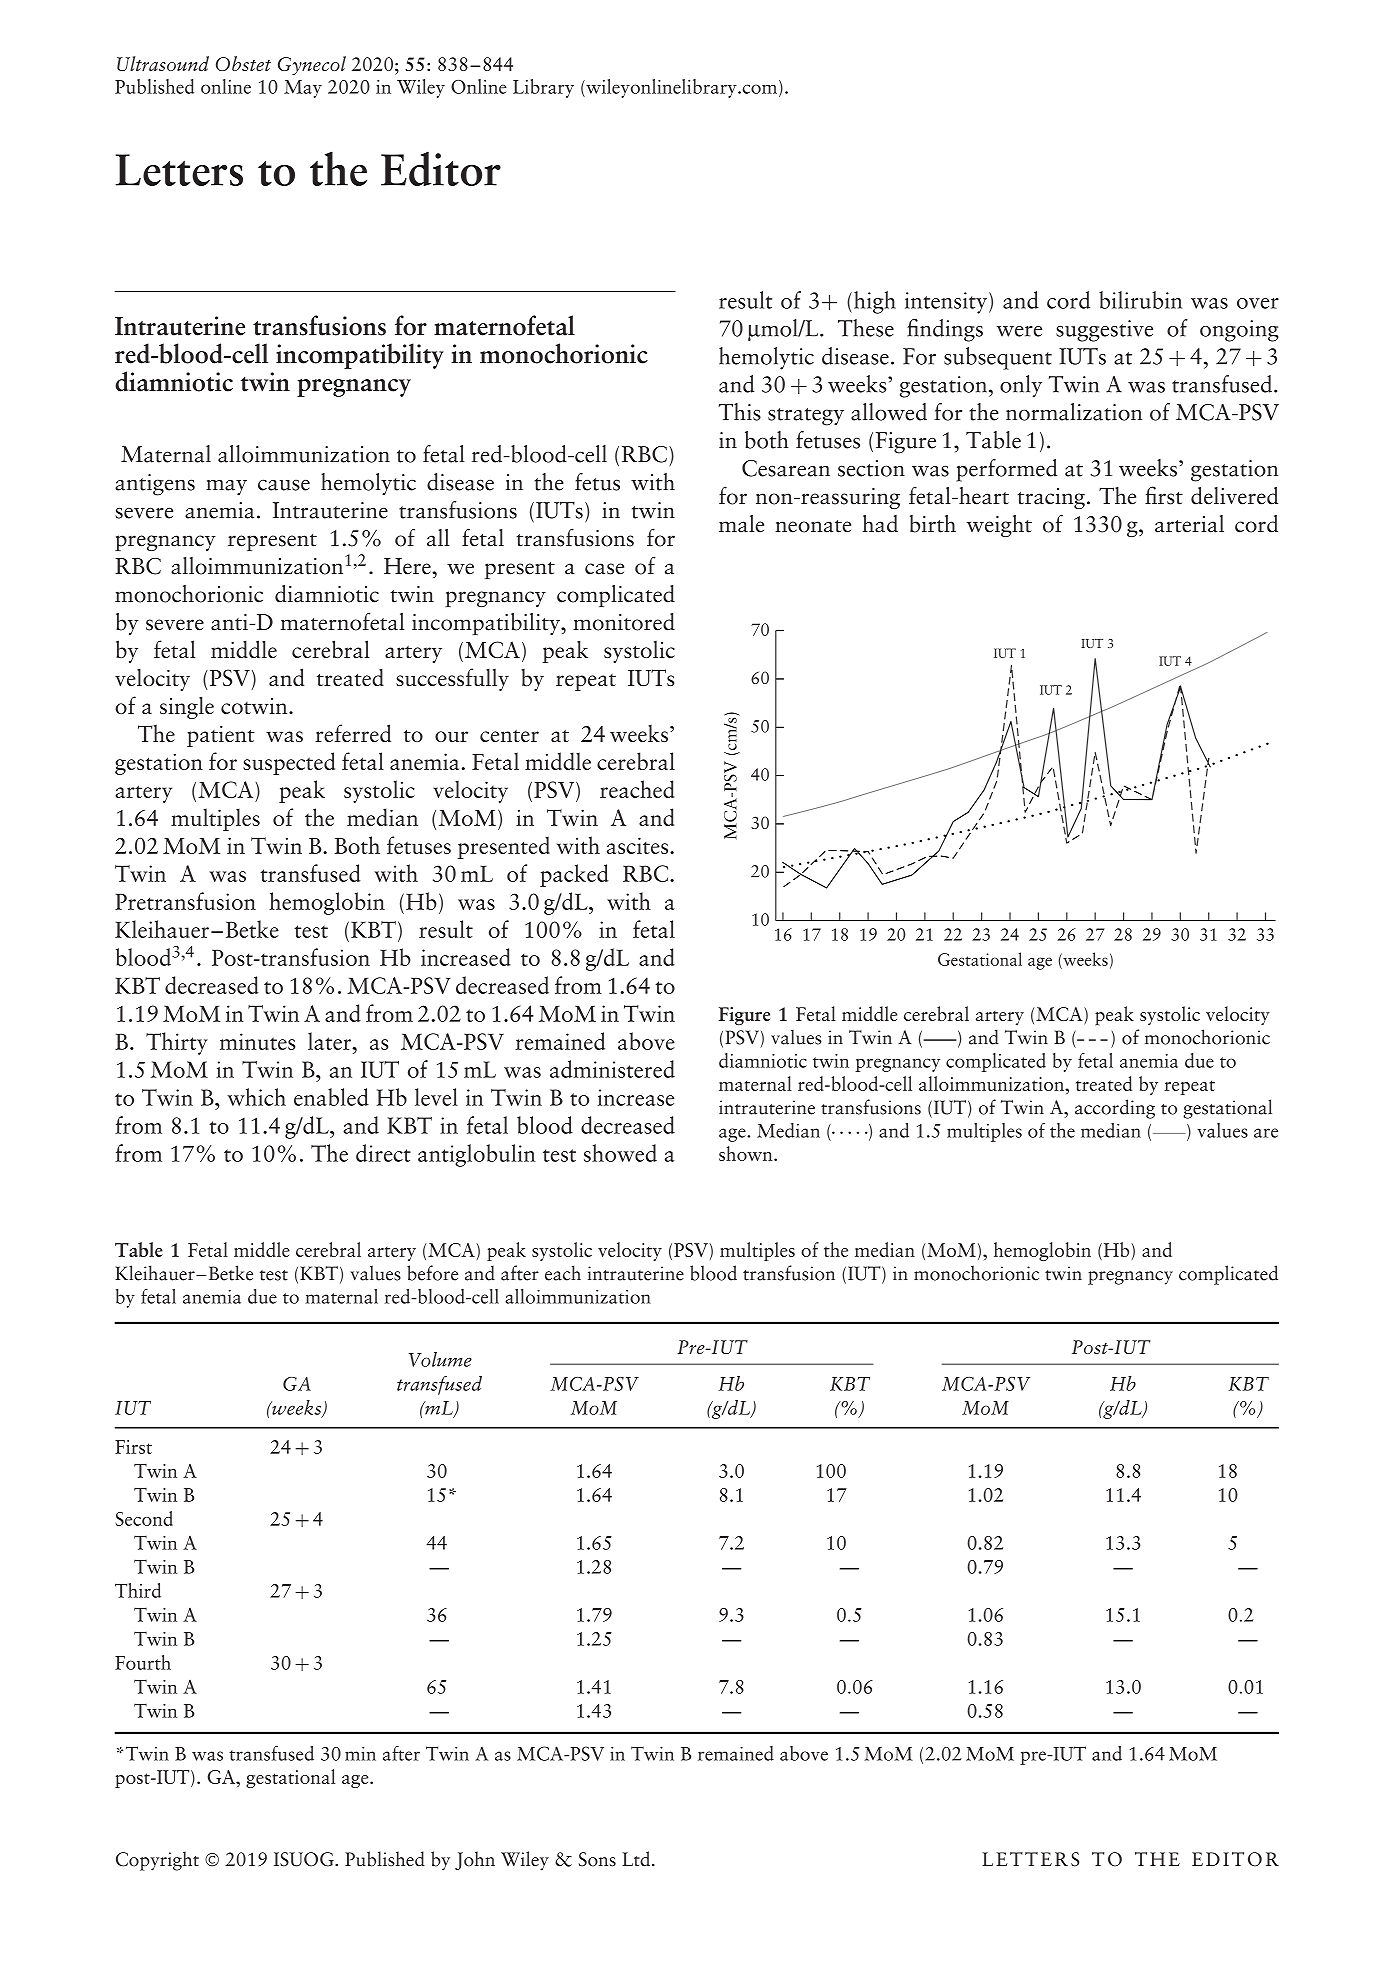 Image resolution: width=1393 pixels, height=1970 pixels. Describe the element at coordinates (257, 1041) in the page. I see `minutes` at that location.
